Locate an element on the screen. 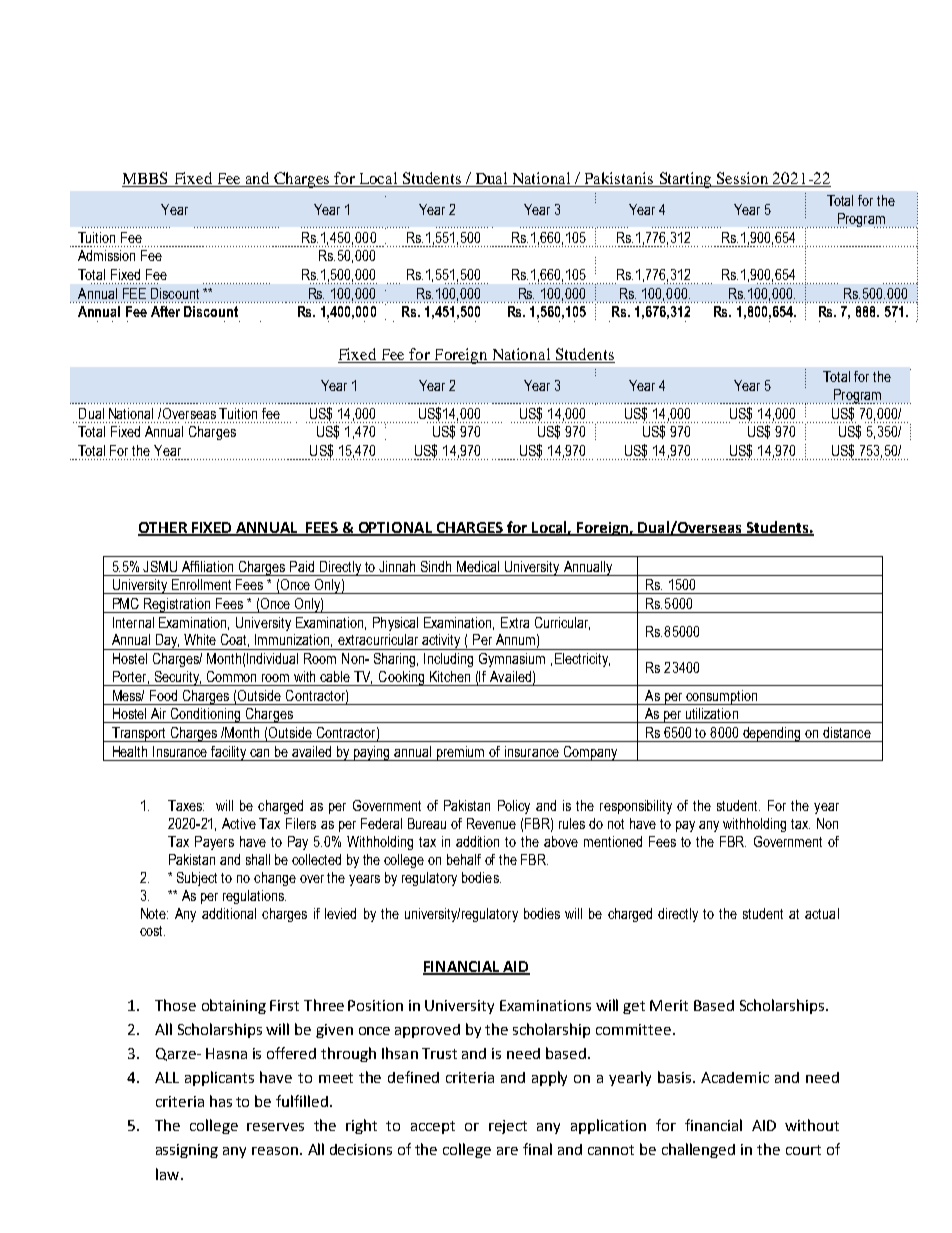 This screenshot has height=1233, width=952. consumption is located at coordinates (721, 697).
